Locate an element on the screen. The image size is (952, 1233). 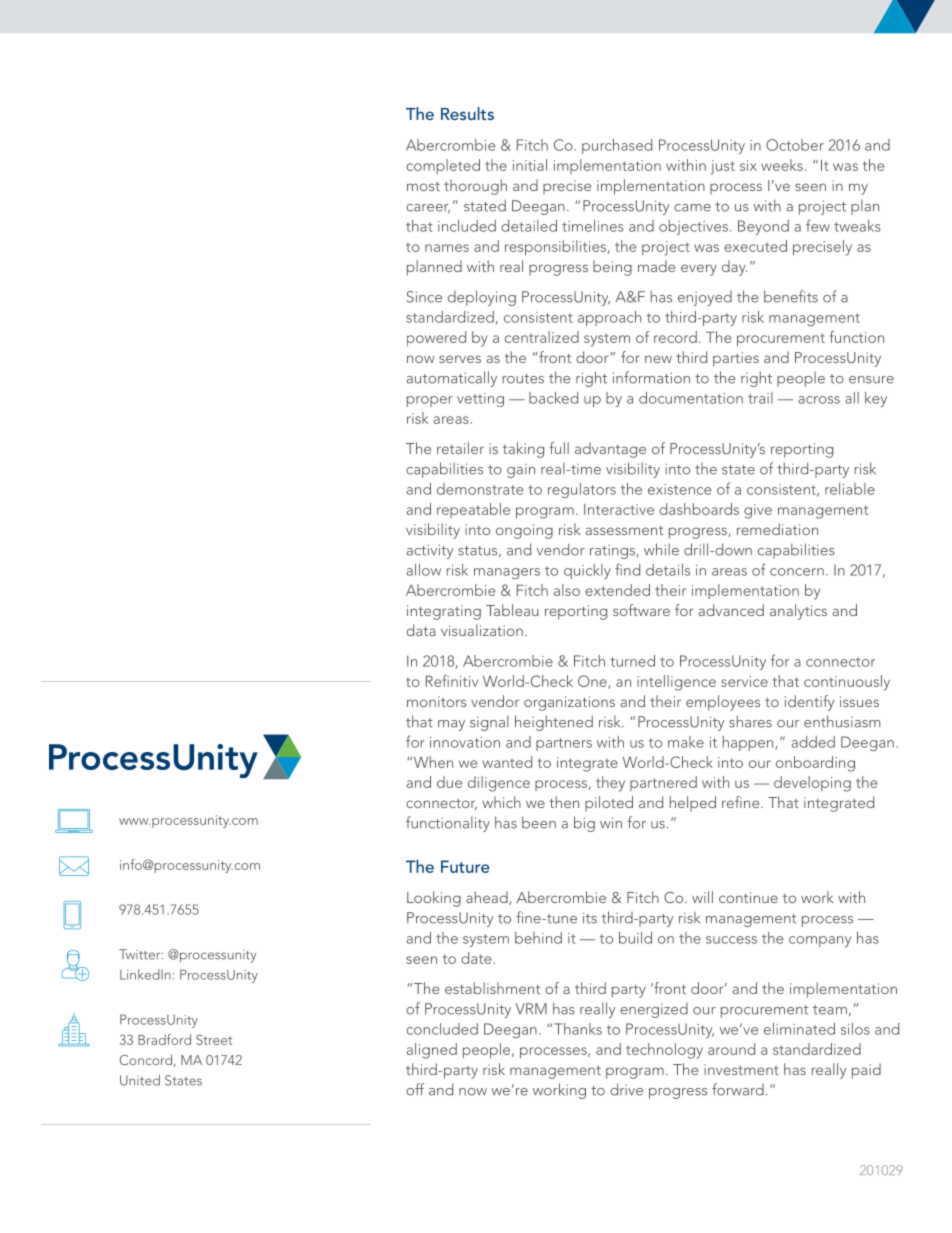
data is located at coordinates (421, 630).
